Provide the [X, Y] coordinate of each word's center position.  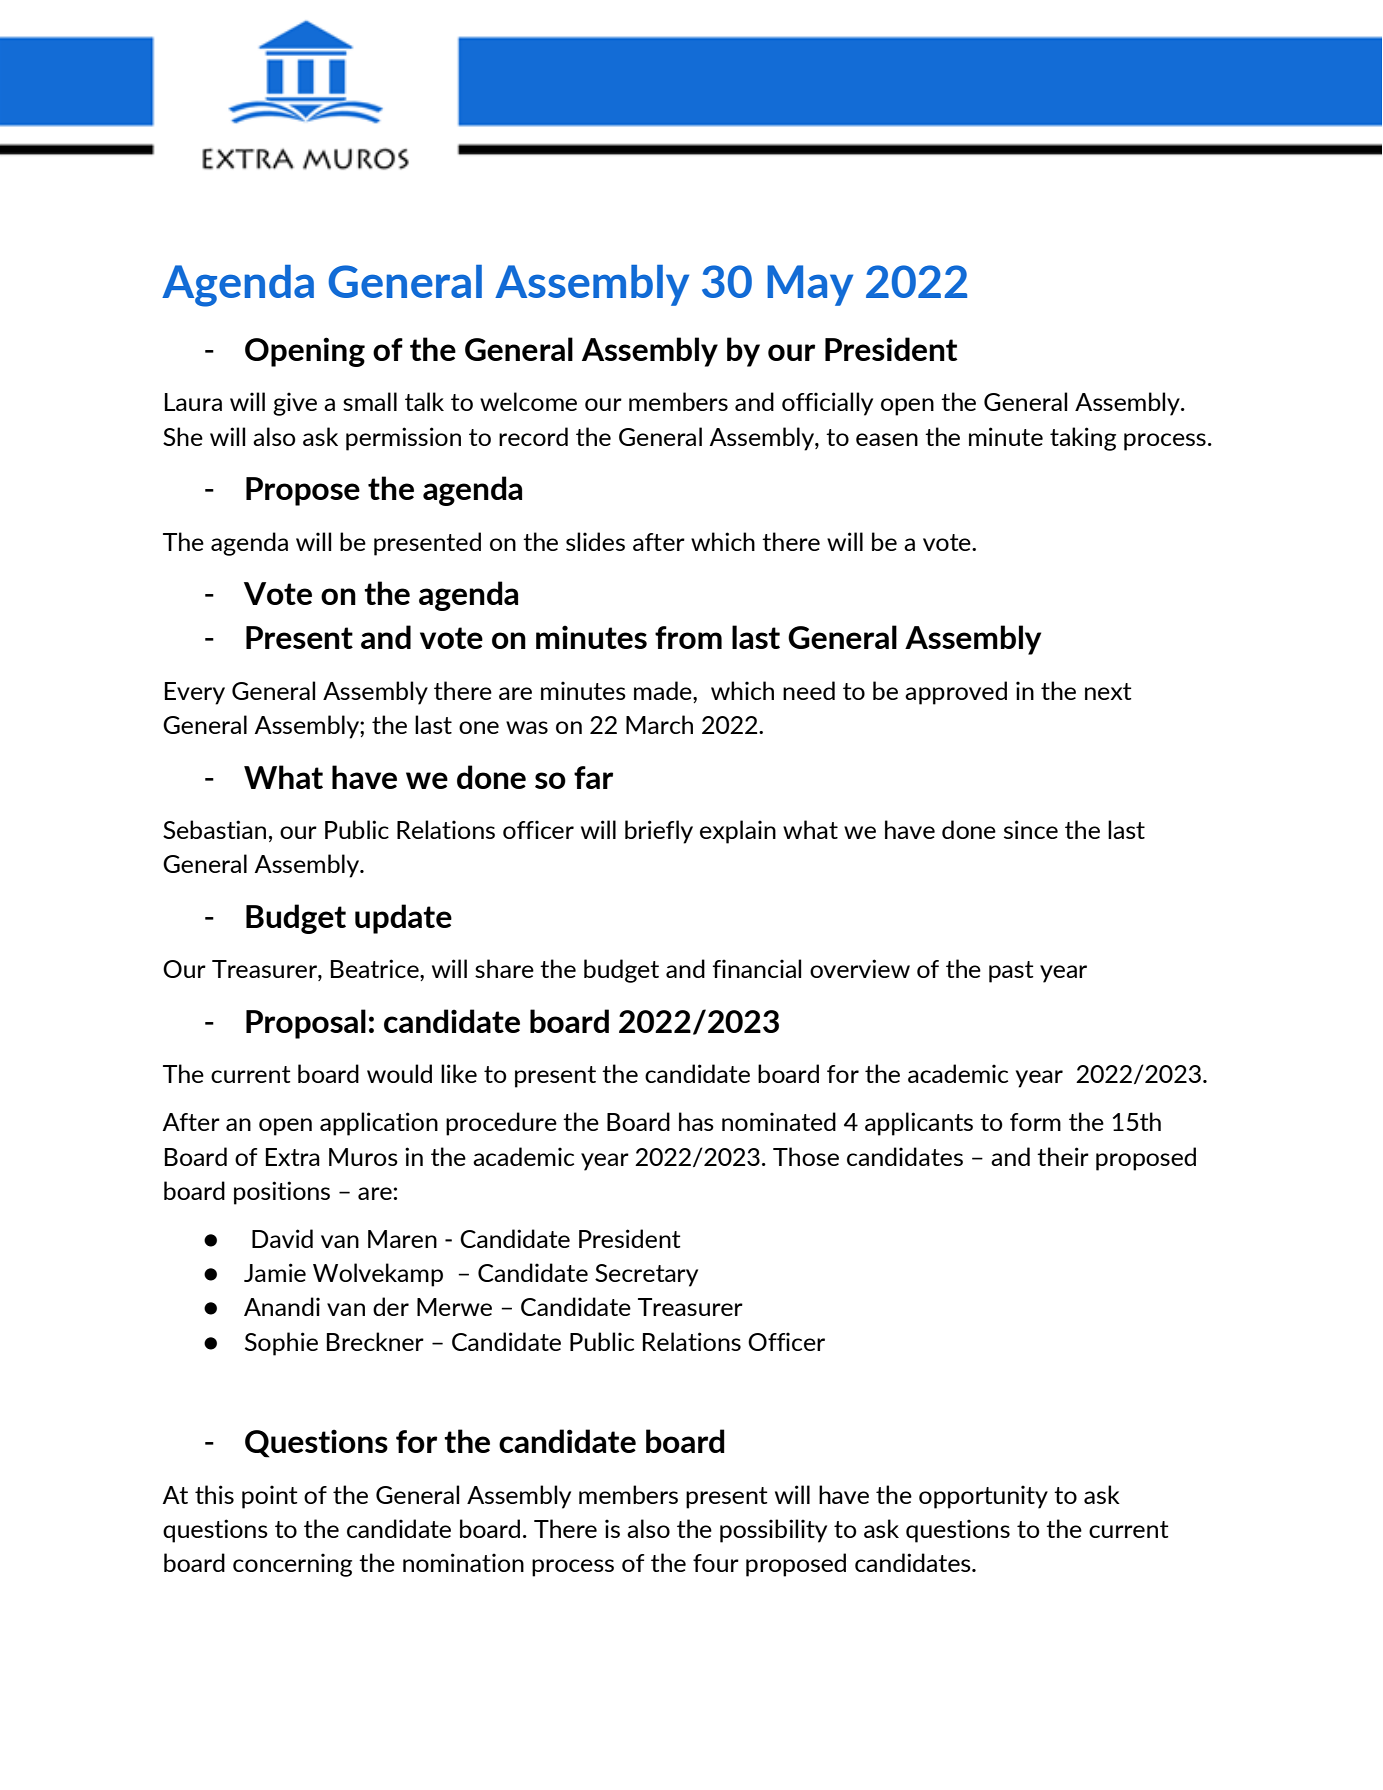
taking [1083, 439]
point [270, 1497]
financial [757, 968]
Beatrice [376, 970]
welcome [528, 401]
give [295, 404]
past [1011, 972]
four [716, 1563]
